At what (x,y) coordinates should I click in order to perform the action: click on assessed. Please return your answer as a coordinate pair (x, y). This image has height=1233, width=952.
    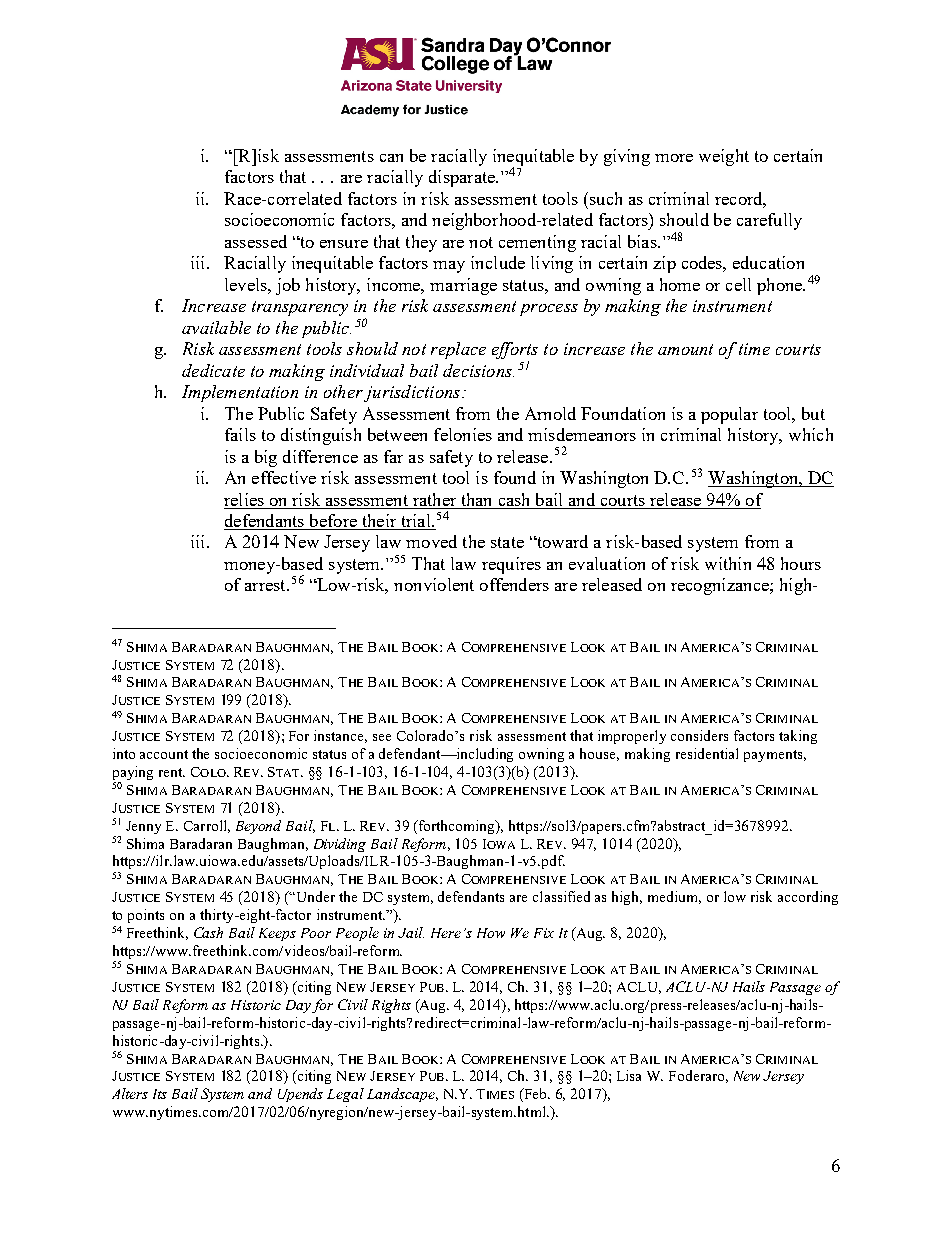
    Looking at the image, I should click on (256, 241).
